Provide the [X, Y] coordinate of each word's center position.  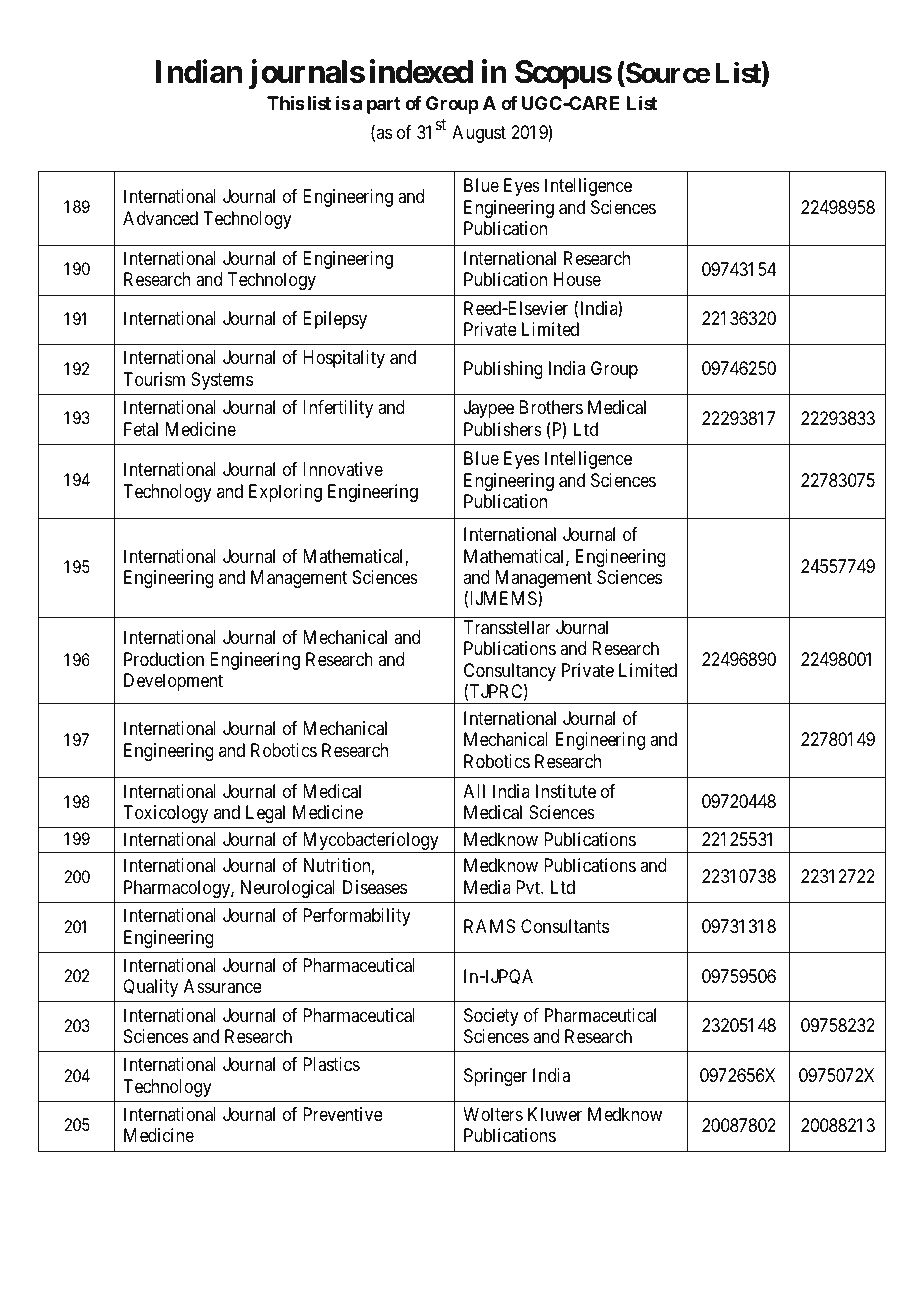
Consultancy [510, 673]
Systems [222, 381]
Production [164, 659]
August [479, 134]
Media [487, 887]
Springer [495, 1077]
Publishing [503, 370]
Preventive [343, 1114]
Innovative [343, 469]
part [384, 105]
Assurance [223, 986]
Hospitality [344, 359]
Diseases [375, 887]
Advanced [160, 218]
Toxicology [165, 814]
